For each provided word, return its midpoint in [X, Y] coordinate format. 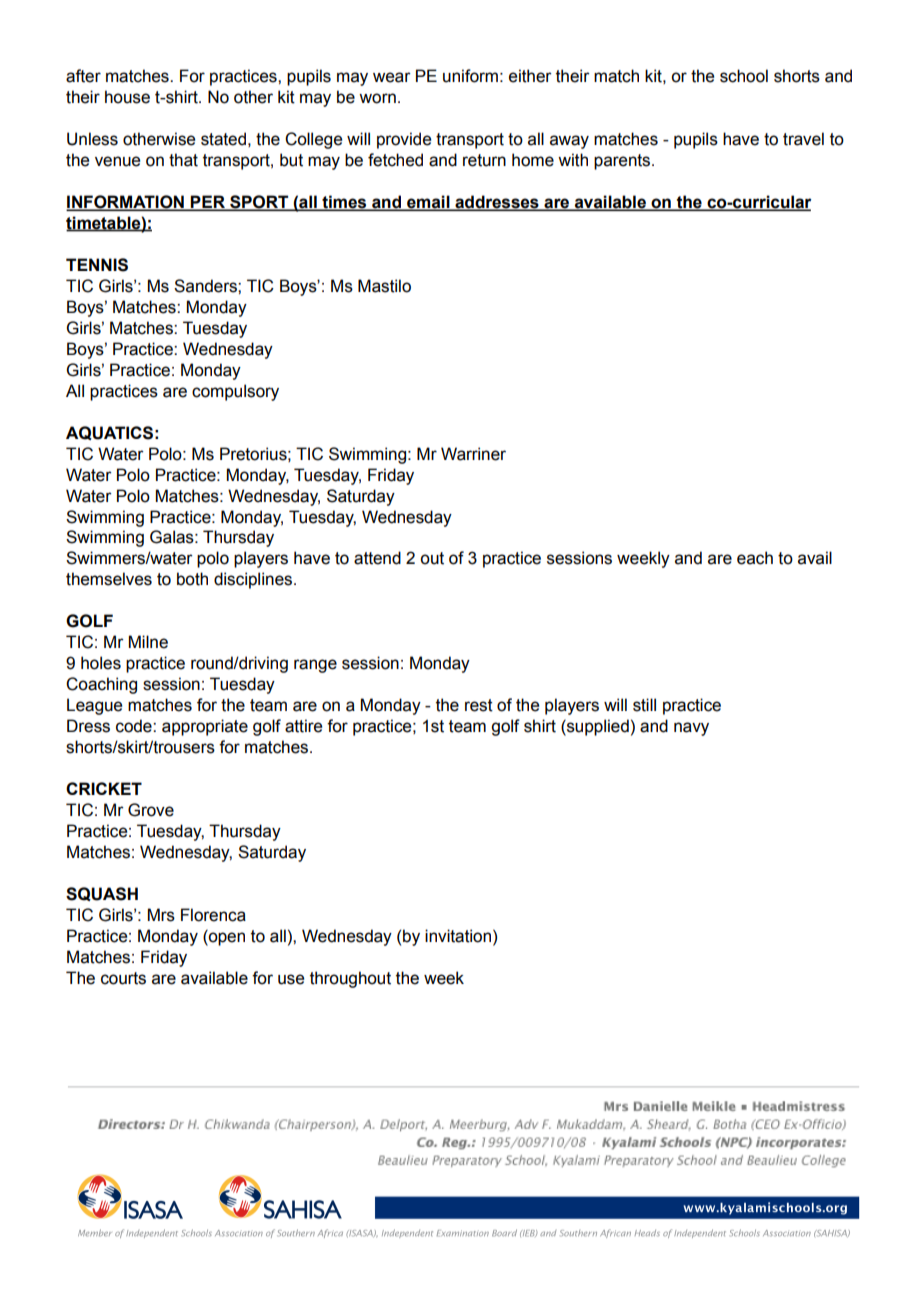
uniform [470, 76]
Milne [148, 642]
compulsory [235, 392]
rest [479, 705]
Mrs [161, 915]
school [744, 76]
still [644, 705]
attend [377, 558]
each [755, 558]
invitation [459, 936]
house [127, 97]
